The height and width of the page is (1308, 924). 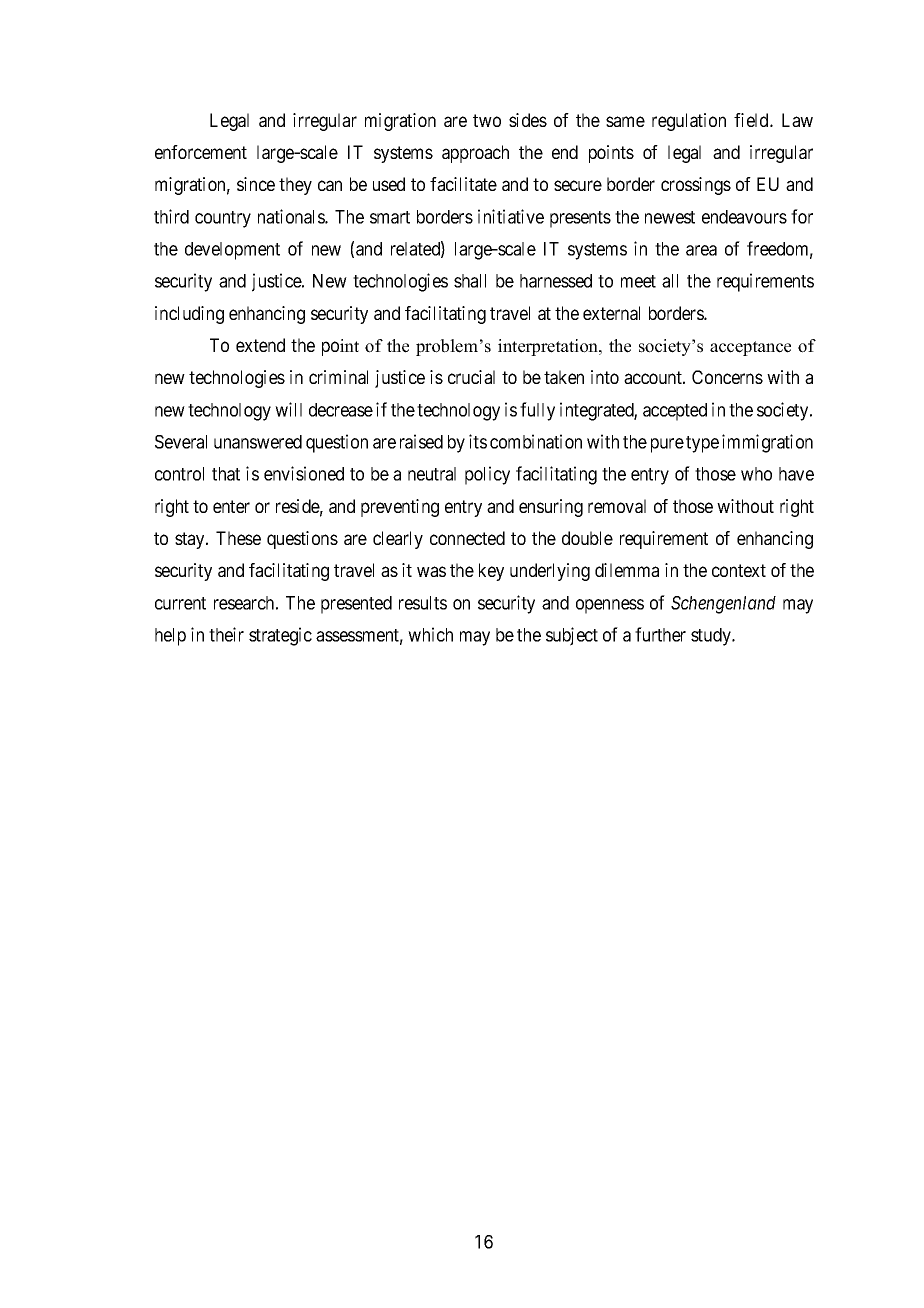 What do you see at coordinates (226, 634) in the page?
I see `their` at bounding box center [226, 634].
